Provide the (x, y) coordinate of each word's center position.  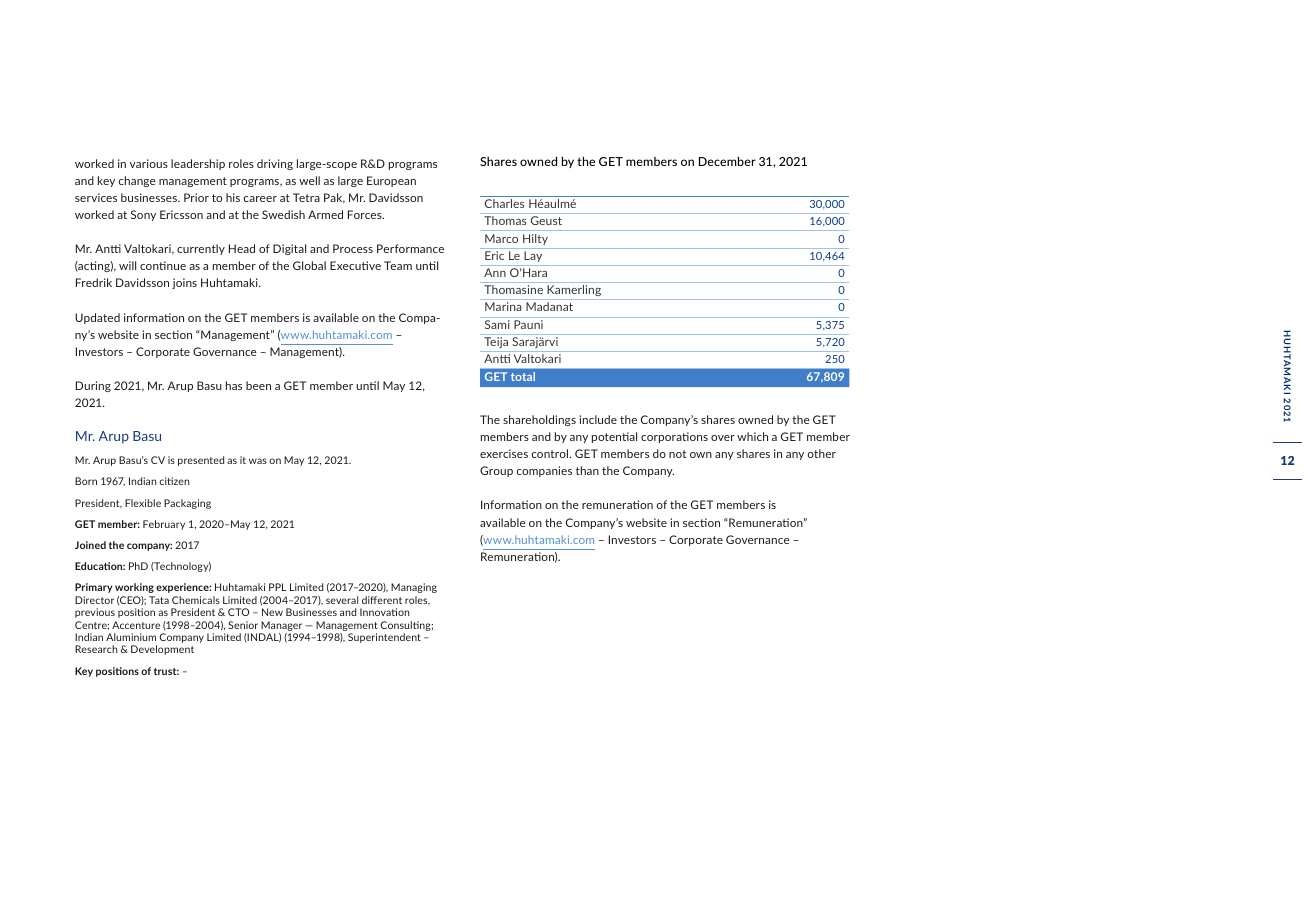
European (391, 181)
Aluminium (131, 637)
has (234, 385)
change (137, 181)
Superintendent (384, 638)
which (752, 436)
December (727, 161)
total (523, 376)
